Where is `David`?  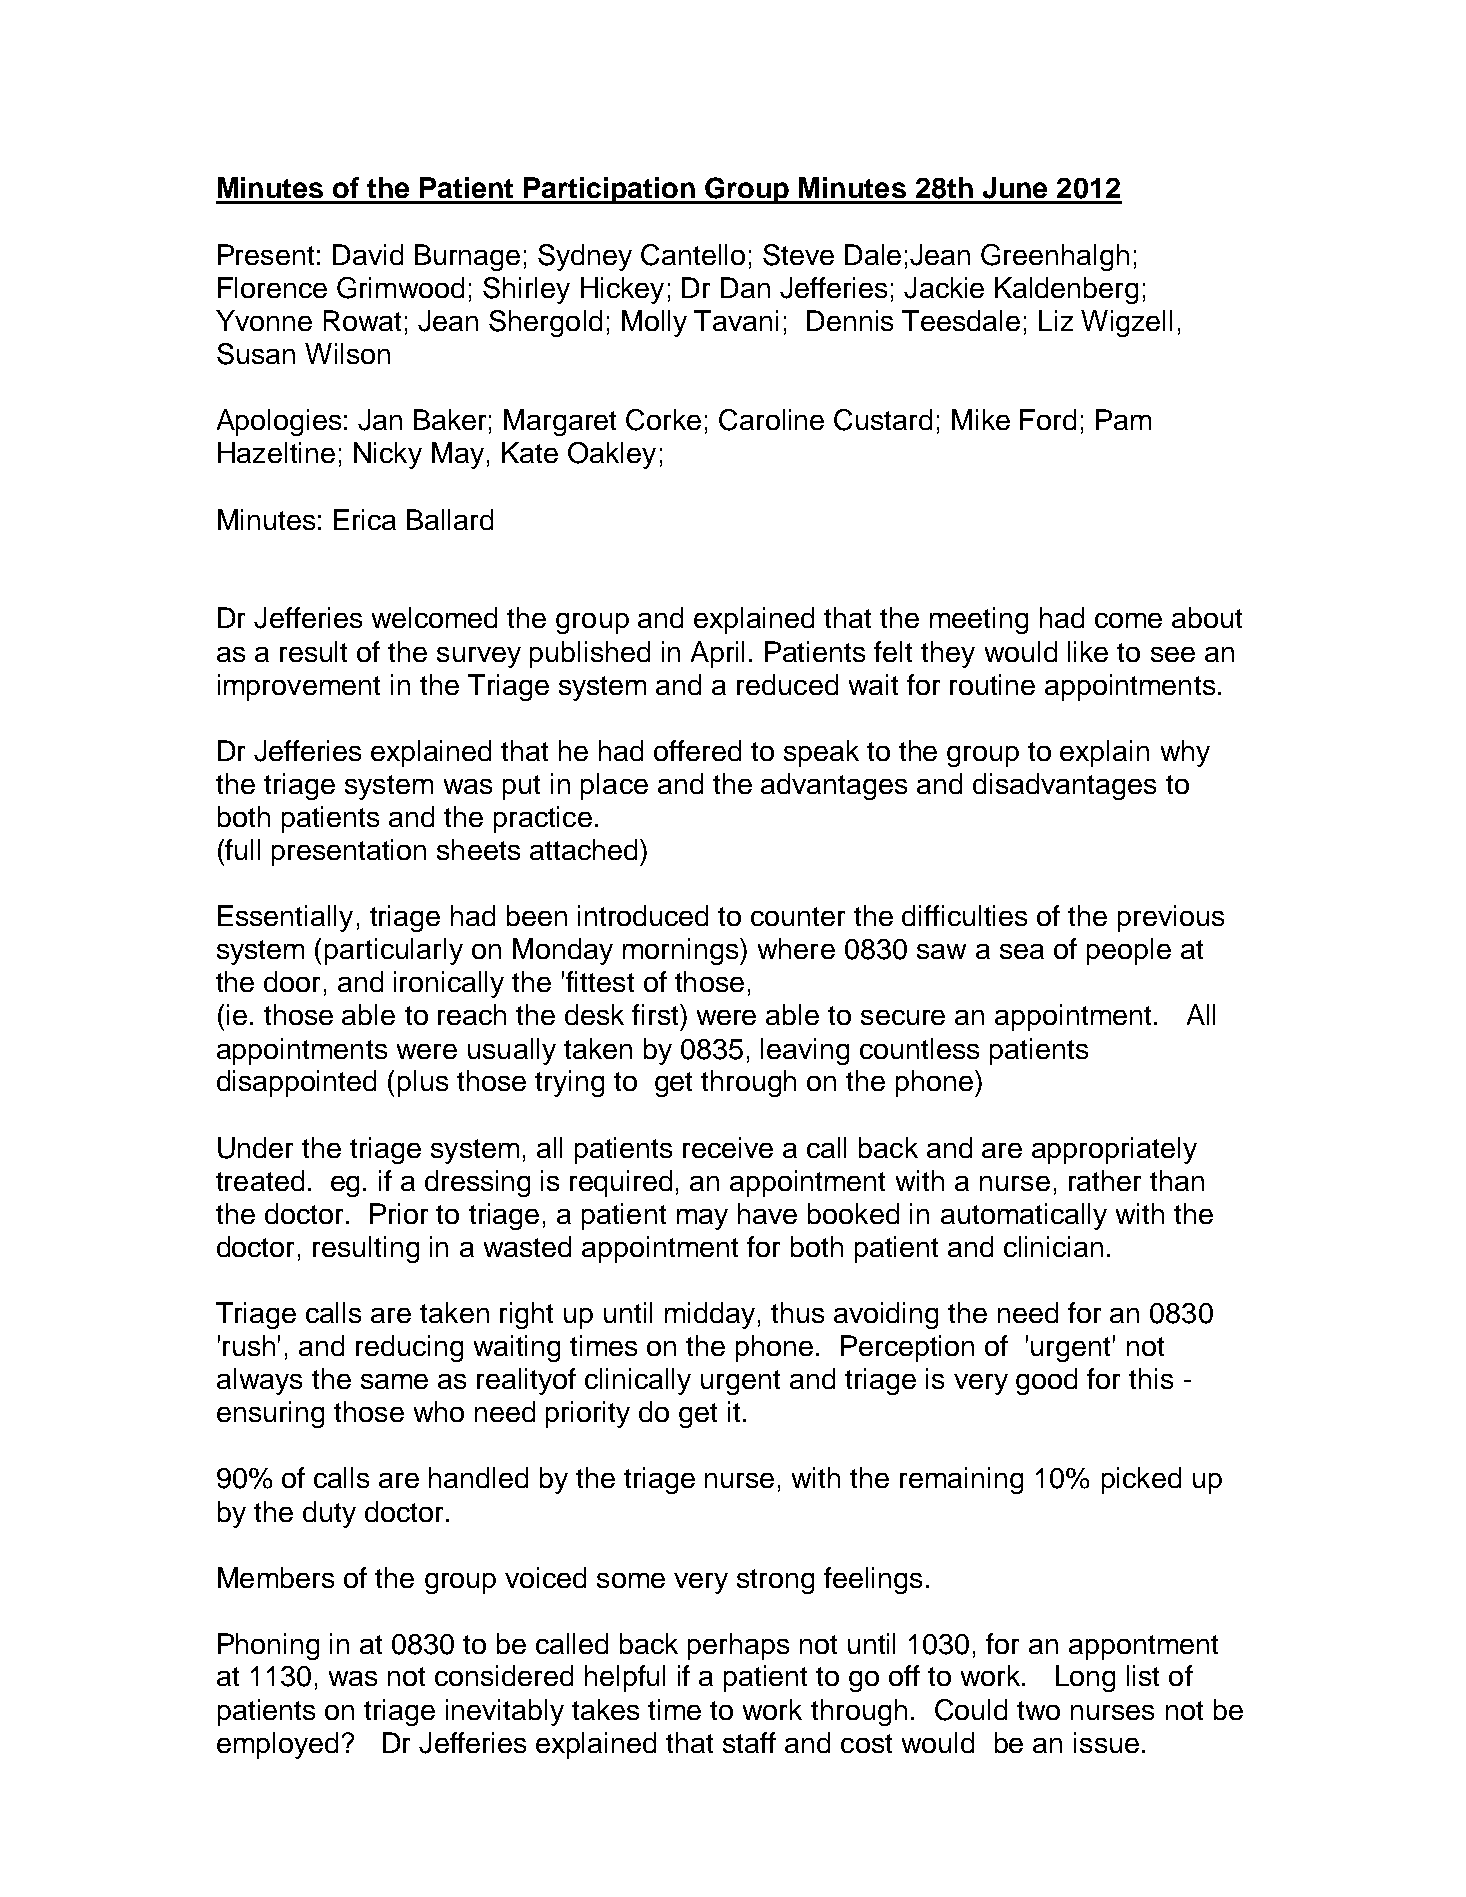
David is located at coordinates (368, 254).
